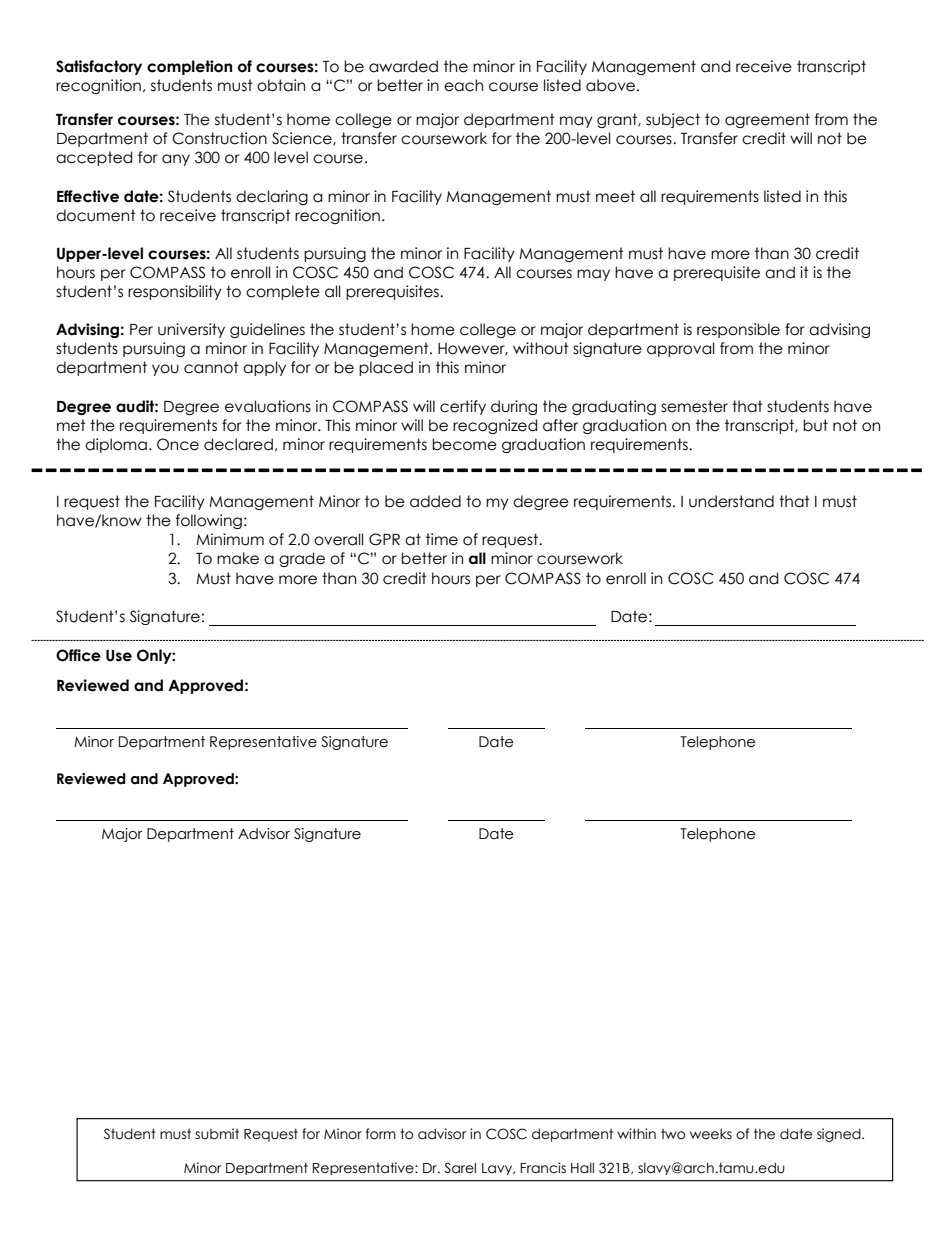  What do you see at coordinates (175, 292) in the screenshot?
I see `responsibility` at bounding box center [175, 292].
